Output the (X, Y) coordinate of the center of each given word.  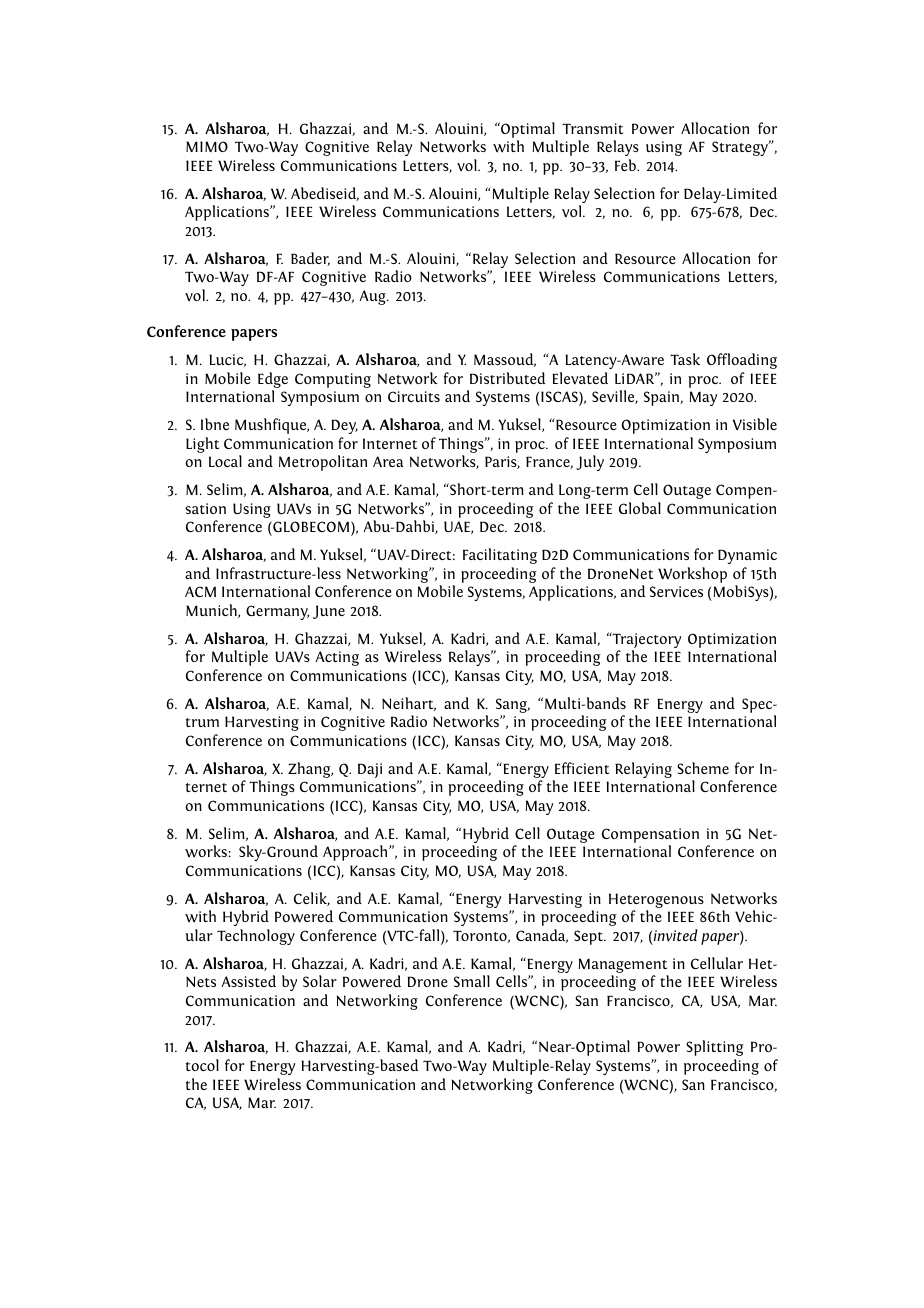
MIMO (207, 146)
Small (472, 981)
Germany (277, 612)
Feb (627, 165)
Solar (320, 981)
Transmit (592, 128)
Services (676, 592)
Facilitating (500, 556)
